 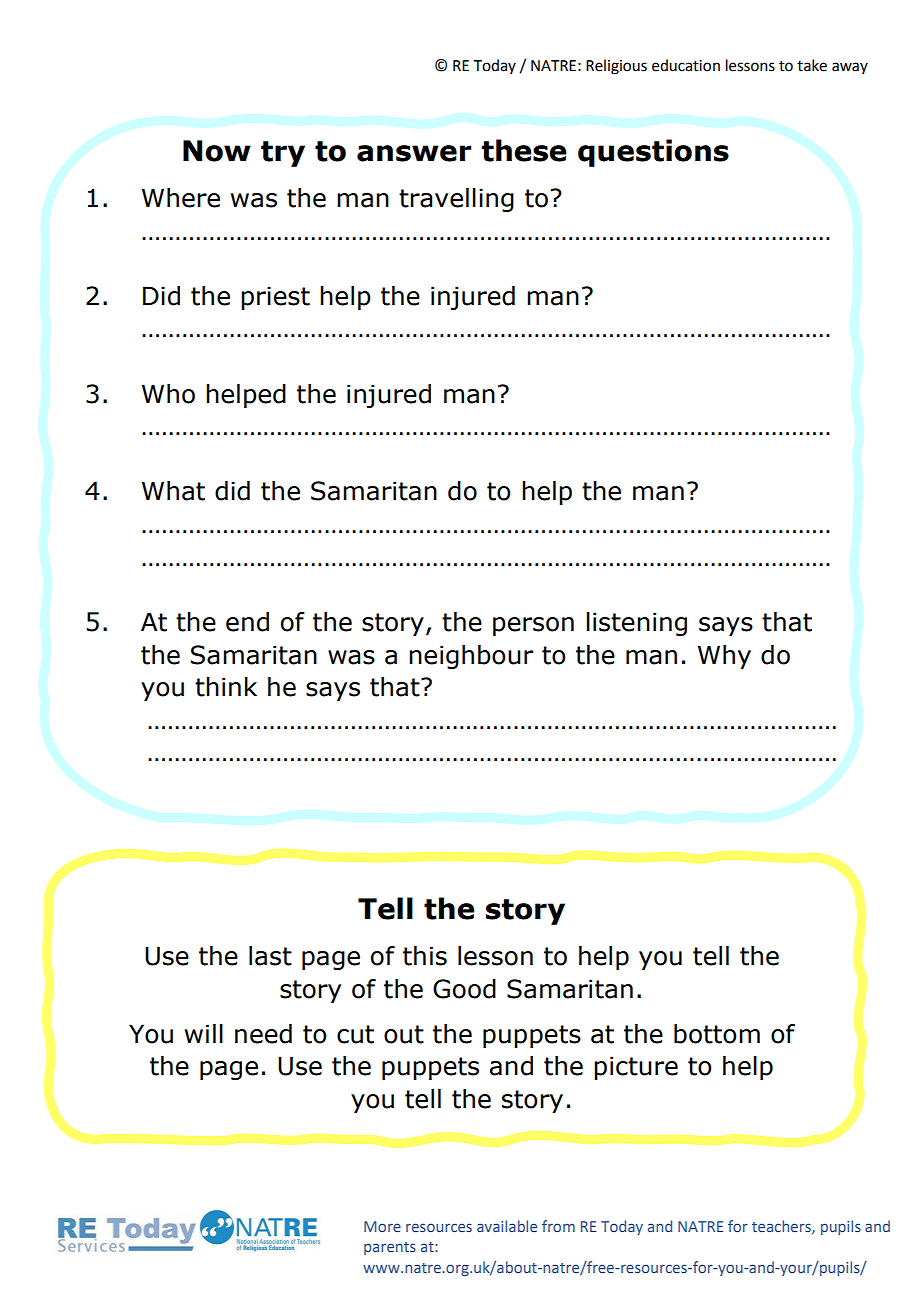 What do you see at coordinates (425, 956) in the screenshot?
I see `this` at bounding box center [425, 956].
